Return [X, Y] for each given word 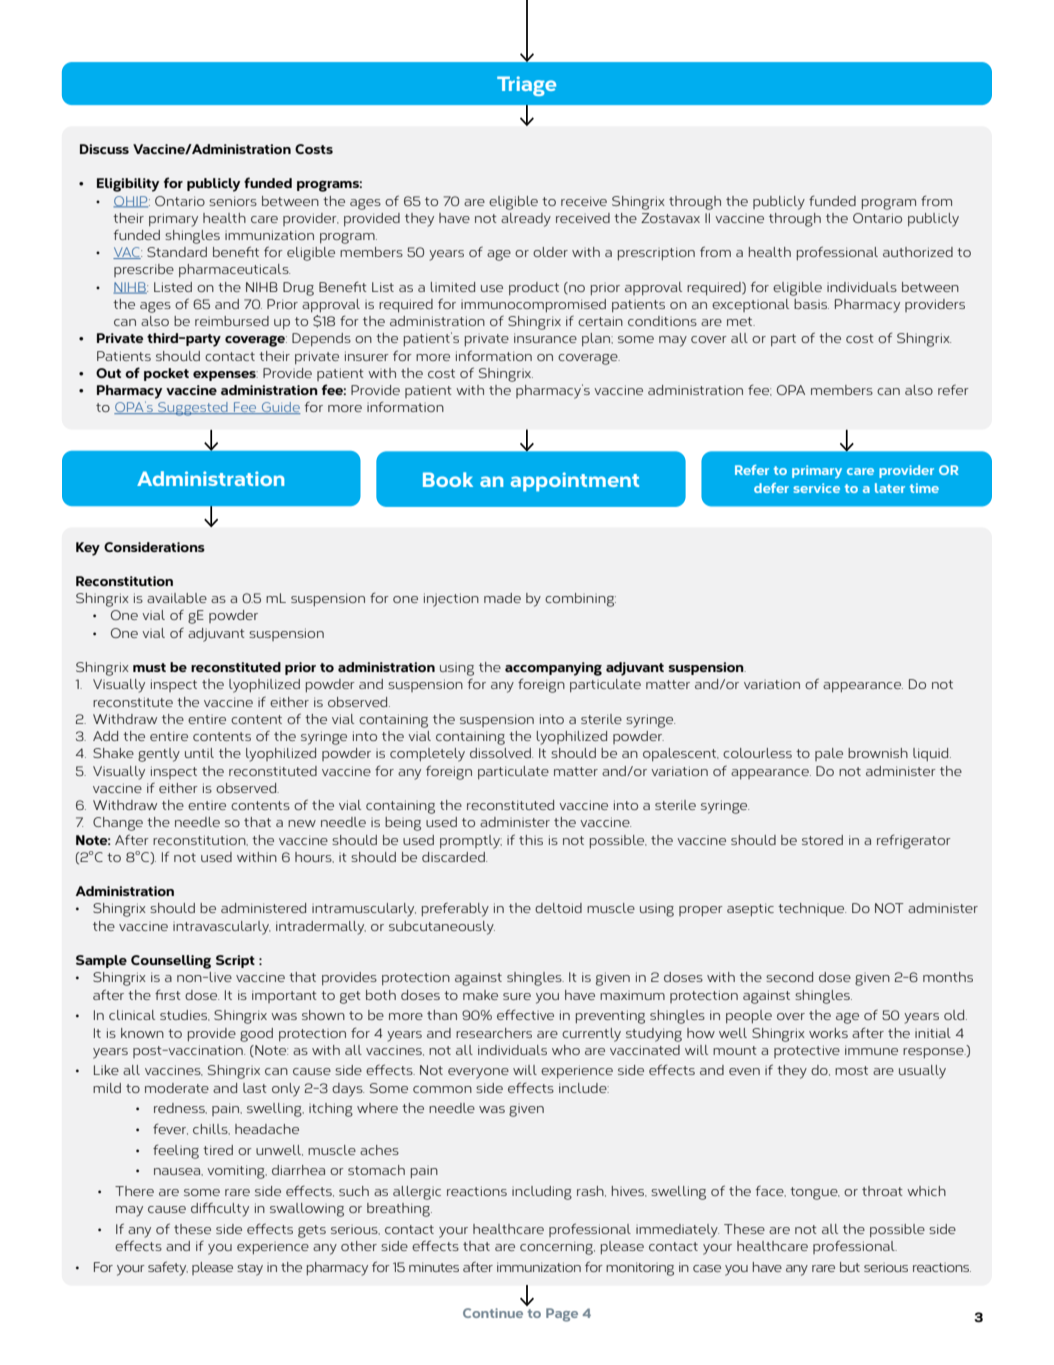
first [168, 994]
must [149, 667]
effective [525, 1014]
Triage [526, 86]
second [789, 977]
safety [168, 1268]
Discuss [104, 149]
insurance [545, 338]
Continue [493, 1313]
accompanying [553, 669]
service [816, 488]
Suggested [193, 409]
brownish [878, 753]
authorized [918, 252]
